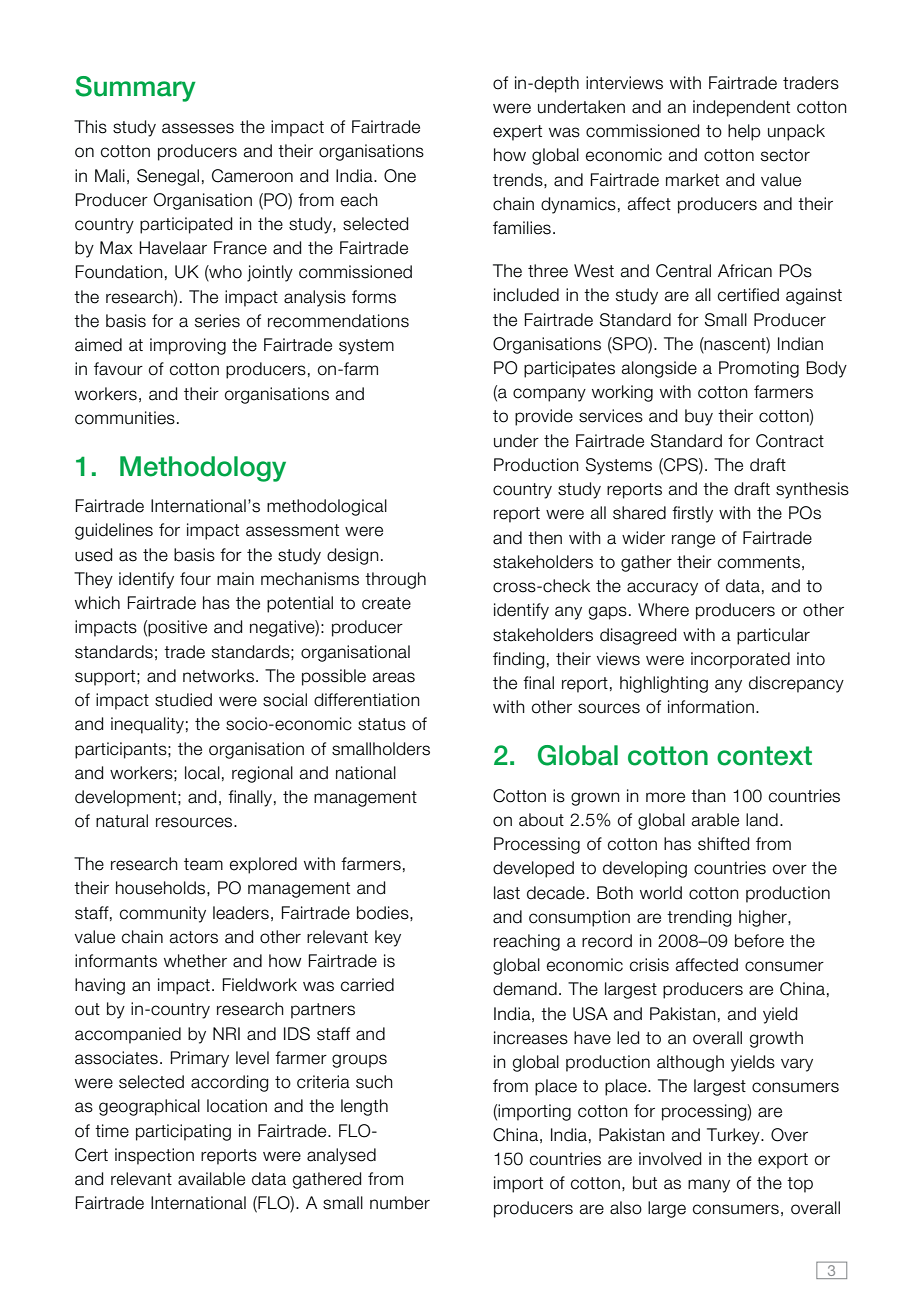  I want to click on available, so click(211, 1179).
